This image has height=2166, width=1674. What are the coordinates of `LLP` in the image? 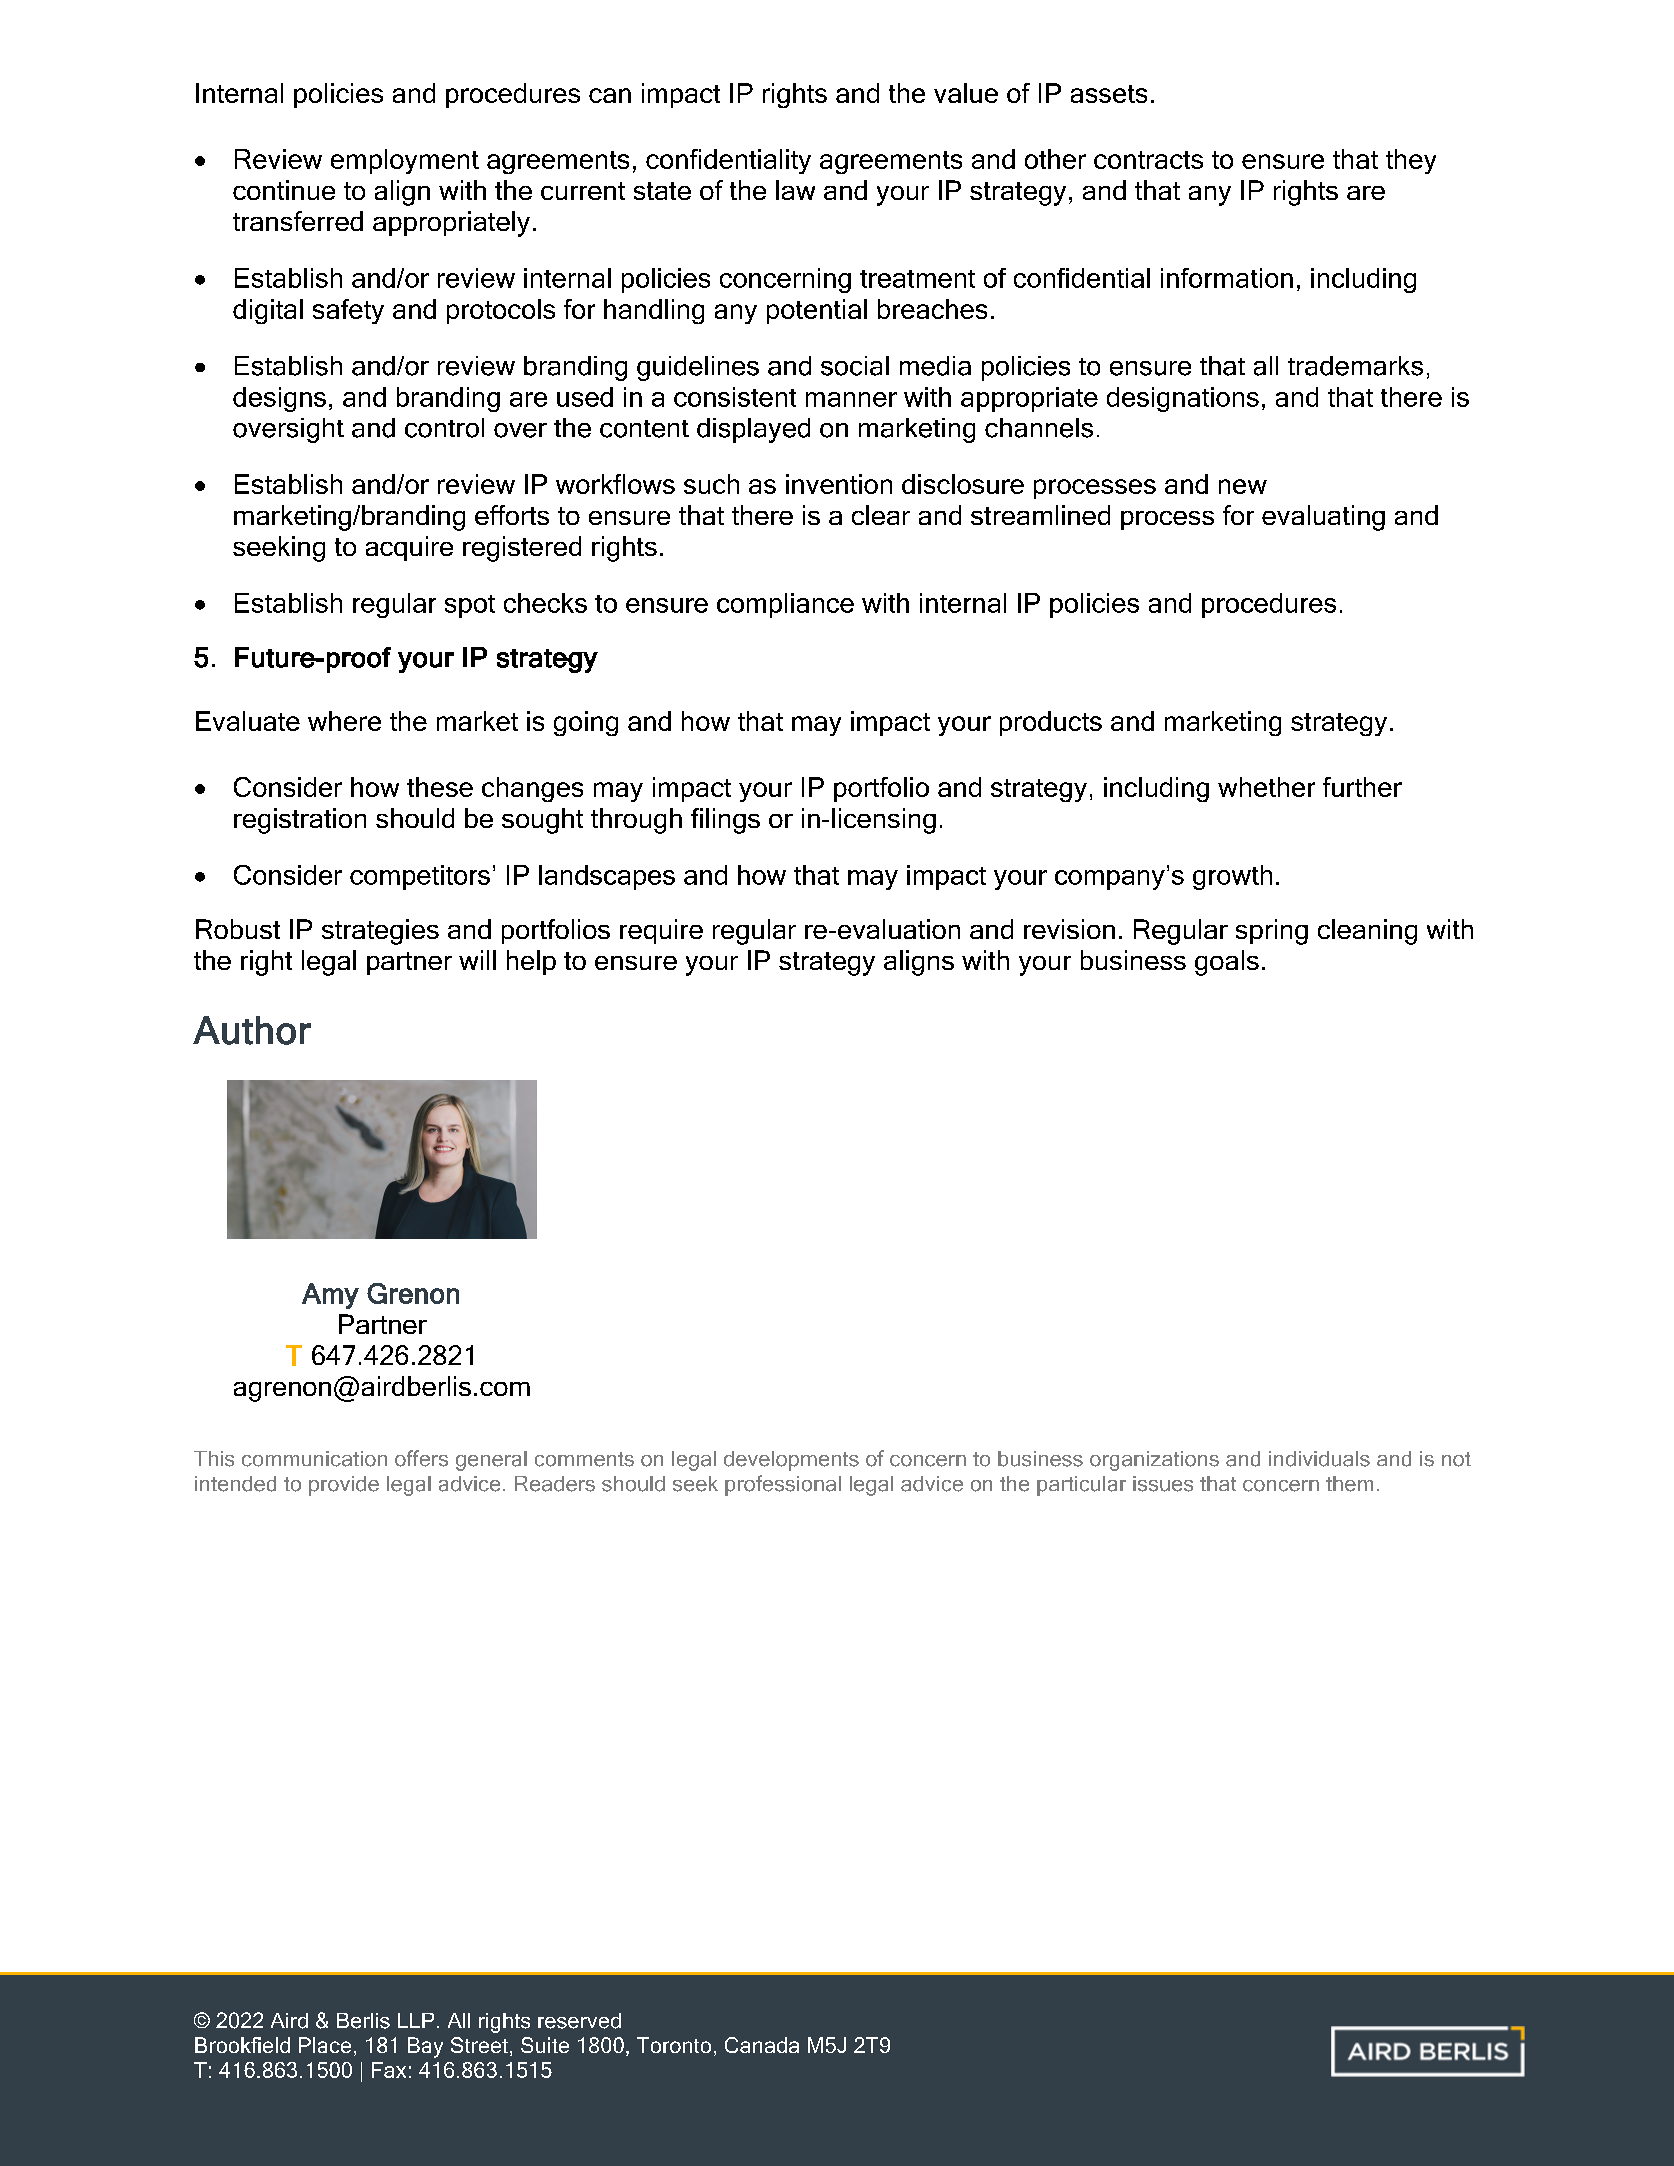 It's located at (416, 2020).
